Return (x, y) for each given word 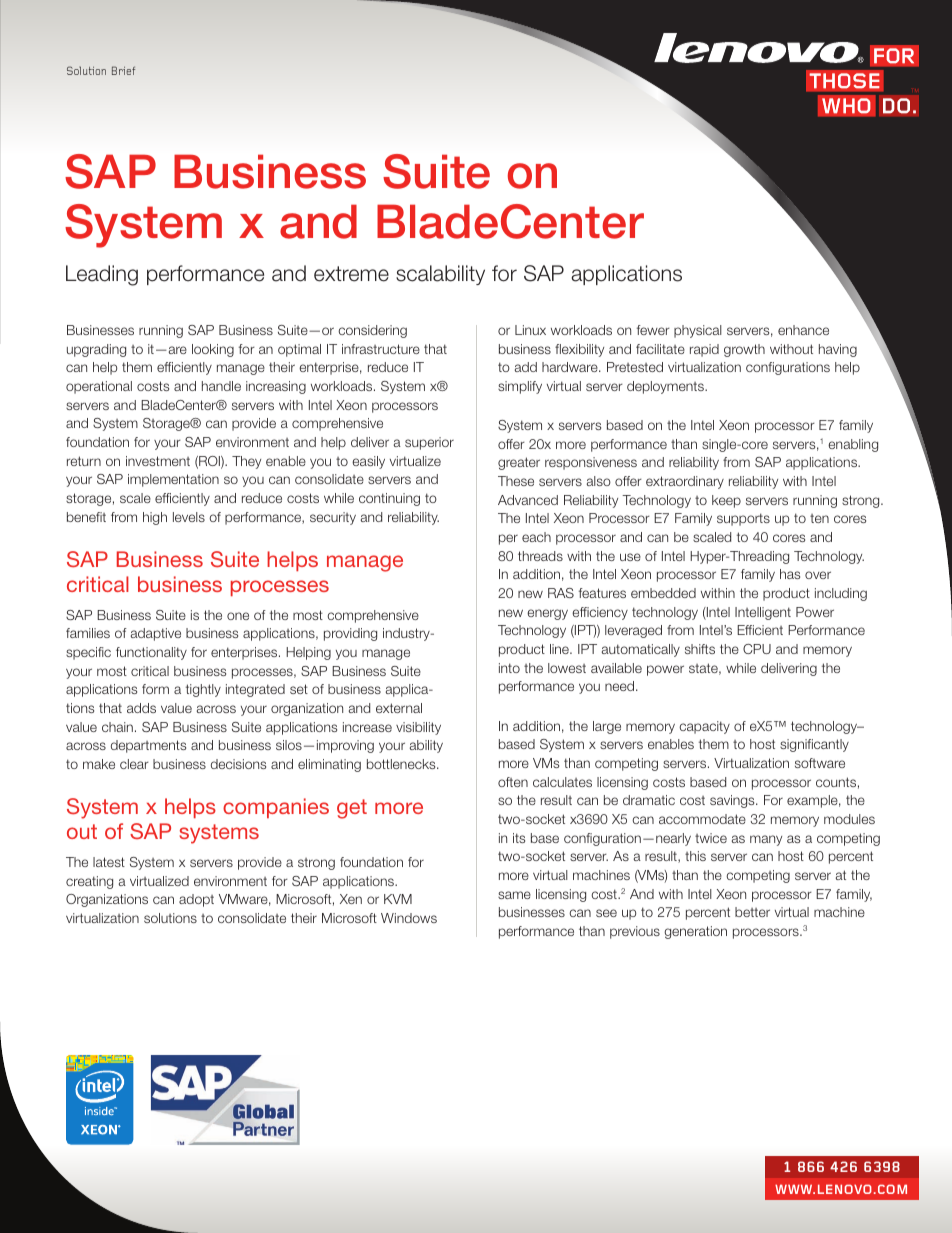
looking (213, 350)
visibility (418, 728)
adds (141, 708)
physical (698, 331)
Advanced (528, 500)
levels (189, 517)
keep (726, 501)
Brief (123, 70)
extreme (351, 274)
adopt (196, 900)
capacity (704, 727)
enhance (803, 330)
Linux (530, 330)
